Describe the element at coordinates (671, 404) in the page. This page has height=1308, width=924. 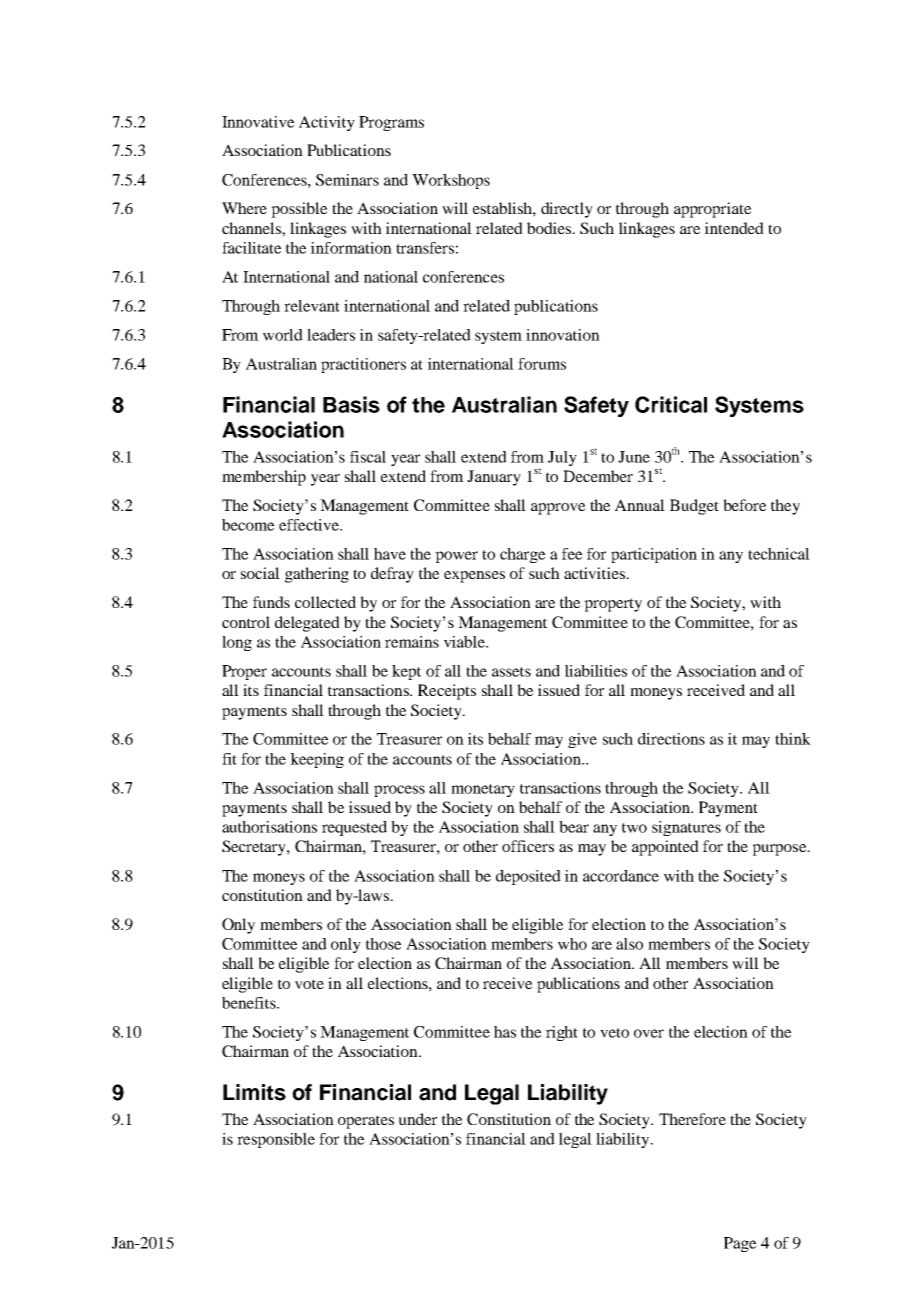
I see `Critical` at that location.
